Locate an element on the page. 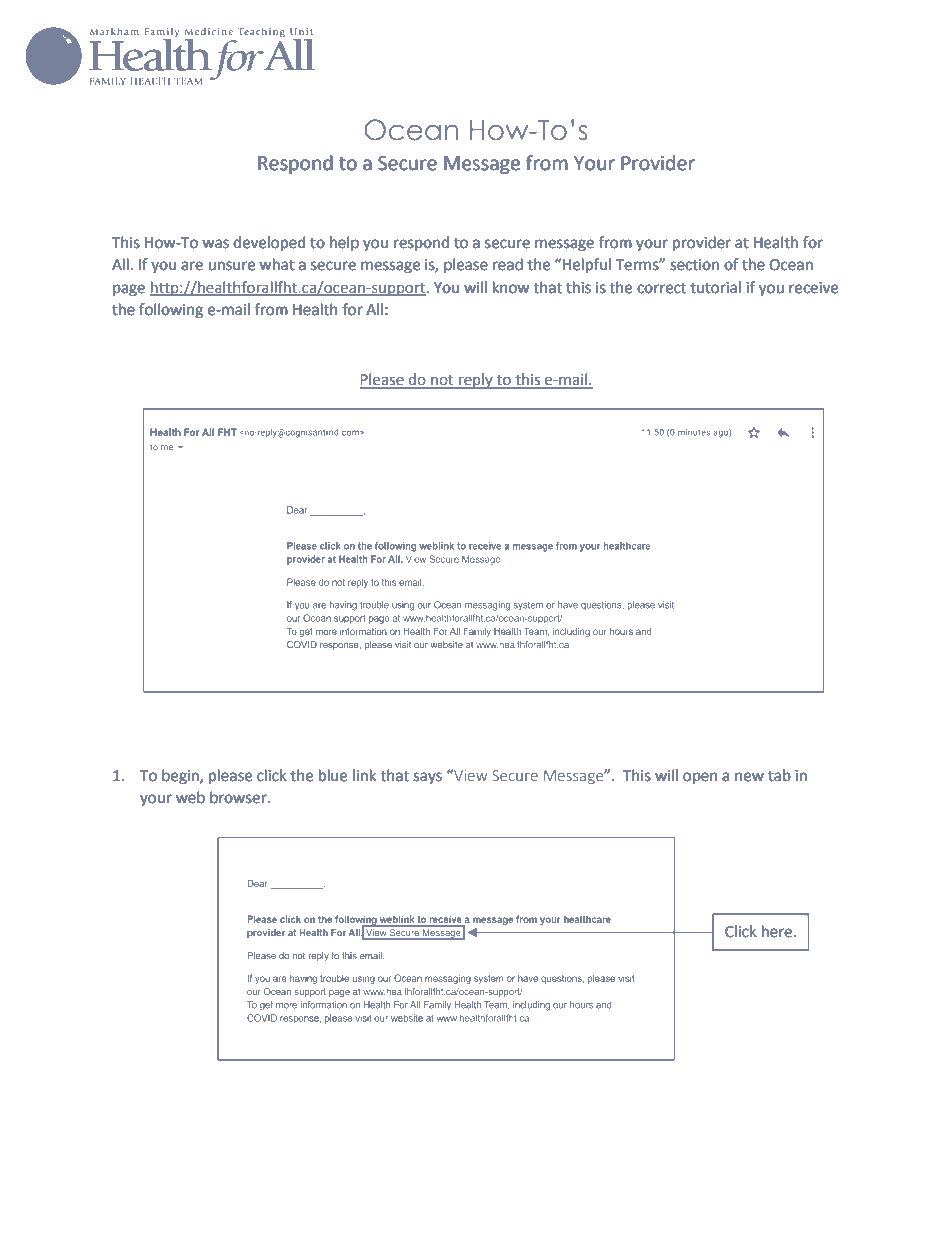 The image size is (952, 1233). read is located at coordinates (508, 264).
